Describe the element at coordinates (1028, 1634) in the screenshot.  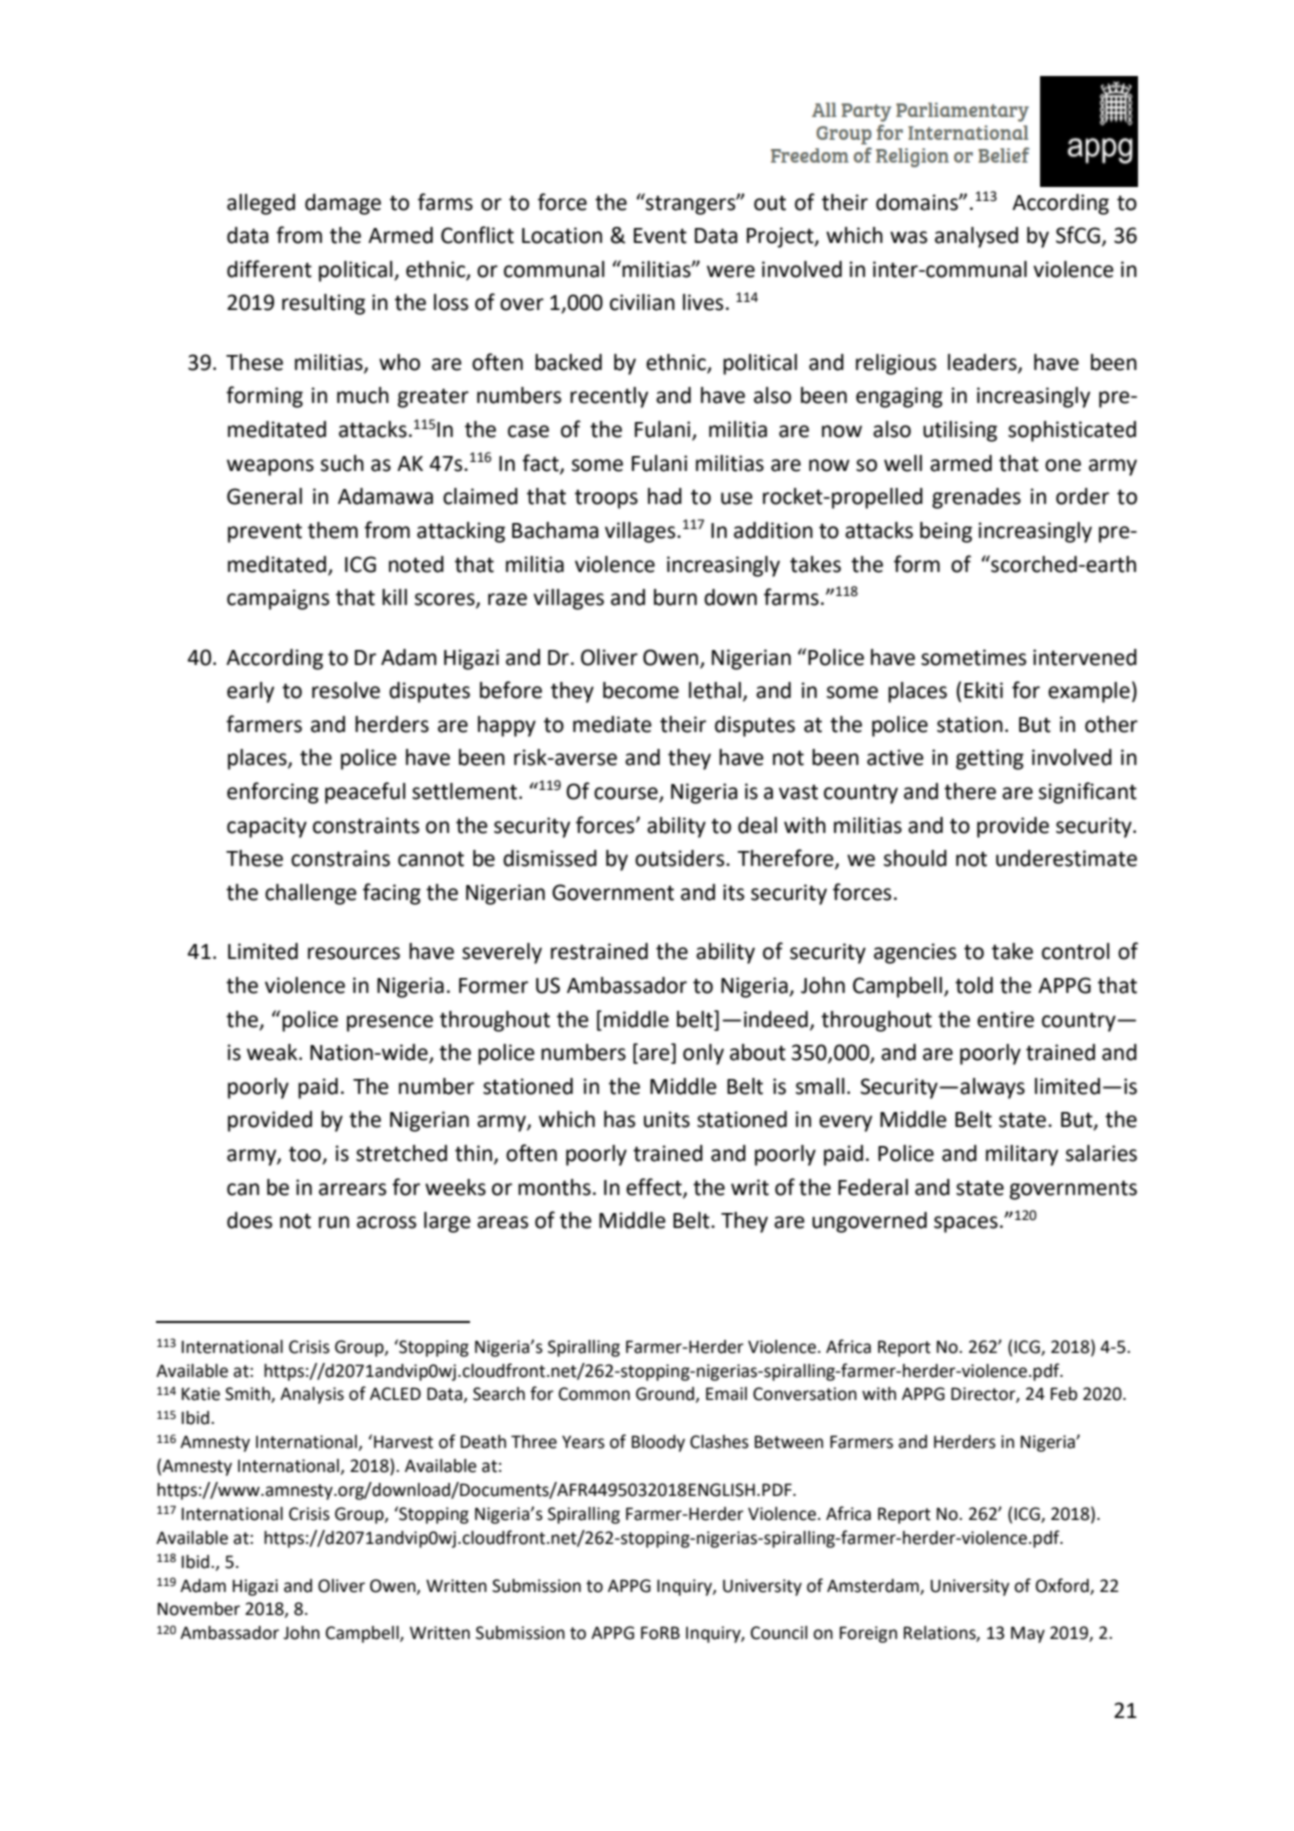
I see `May` at that location.
